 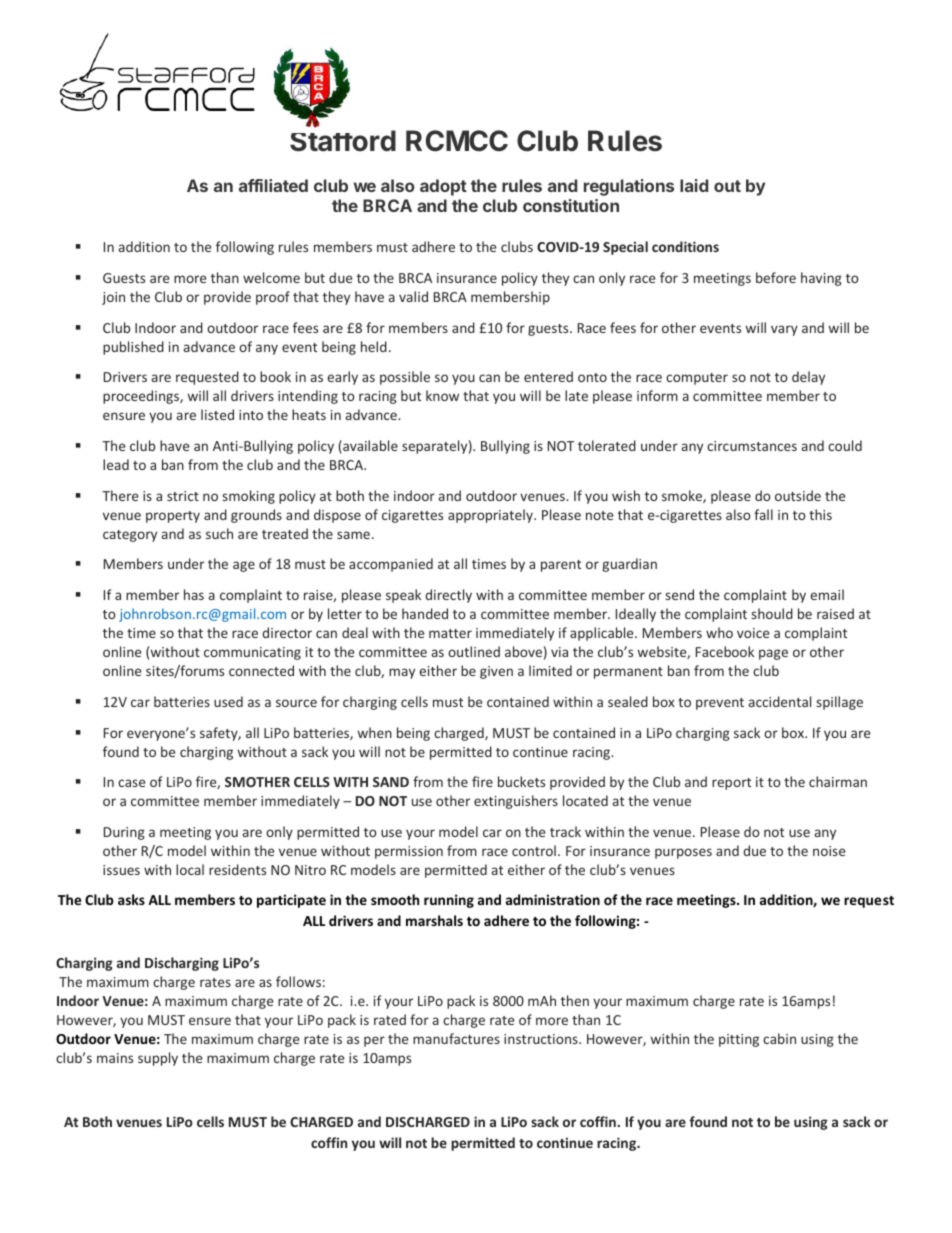 What do you see at coordinates (158, 1059) in the screenshot?
I see `supply` at bounding box center [158, 1059].
